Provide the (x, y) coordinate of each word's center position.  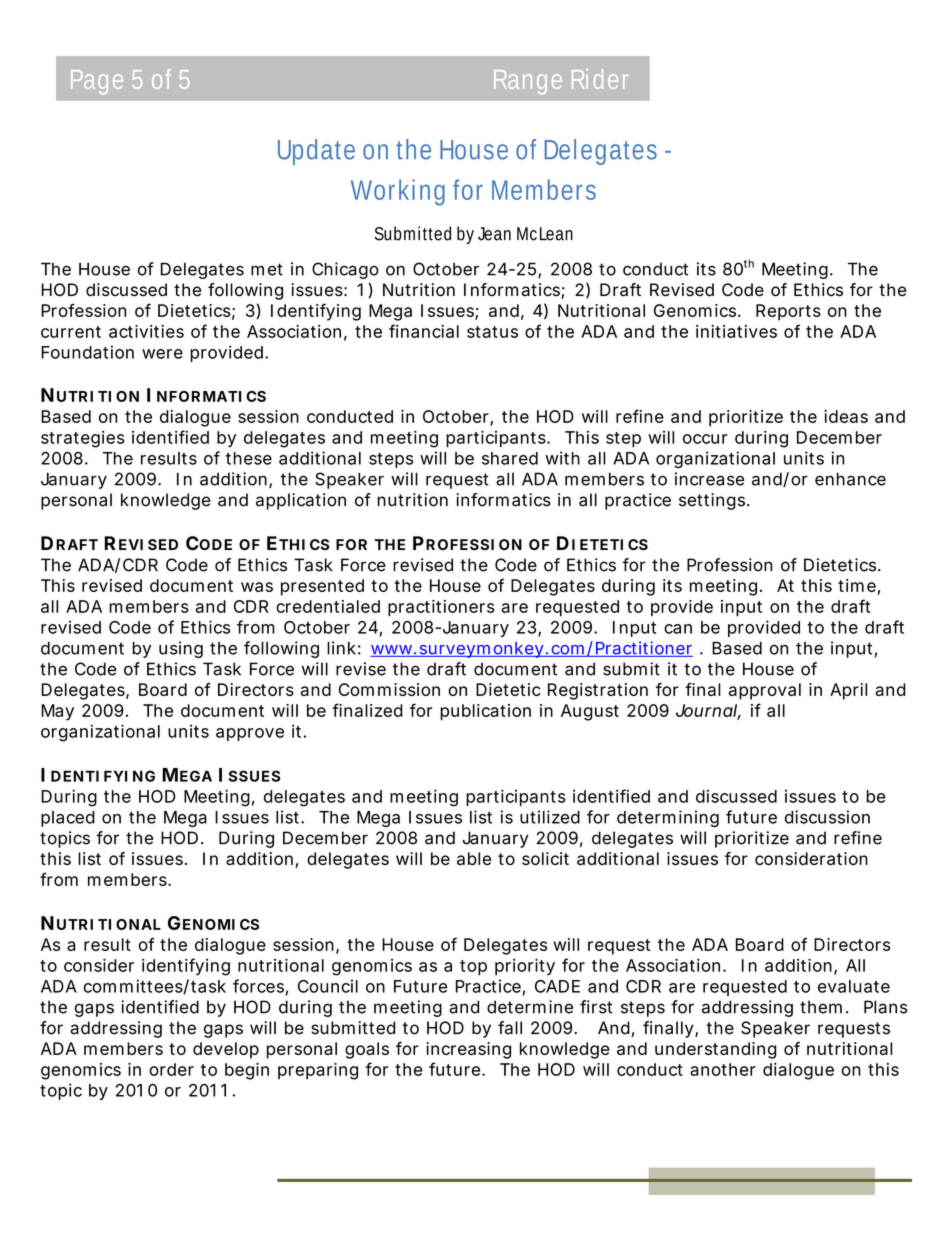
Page (97, 82)
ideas (846, 416)
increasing (468, 1050)
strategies (82, 439)
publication (485, 712)
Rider (600, 79)
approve (250, 734)
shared (510, 458)
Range (528, 82)
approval (765, 691)
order (171, 1069)
